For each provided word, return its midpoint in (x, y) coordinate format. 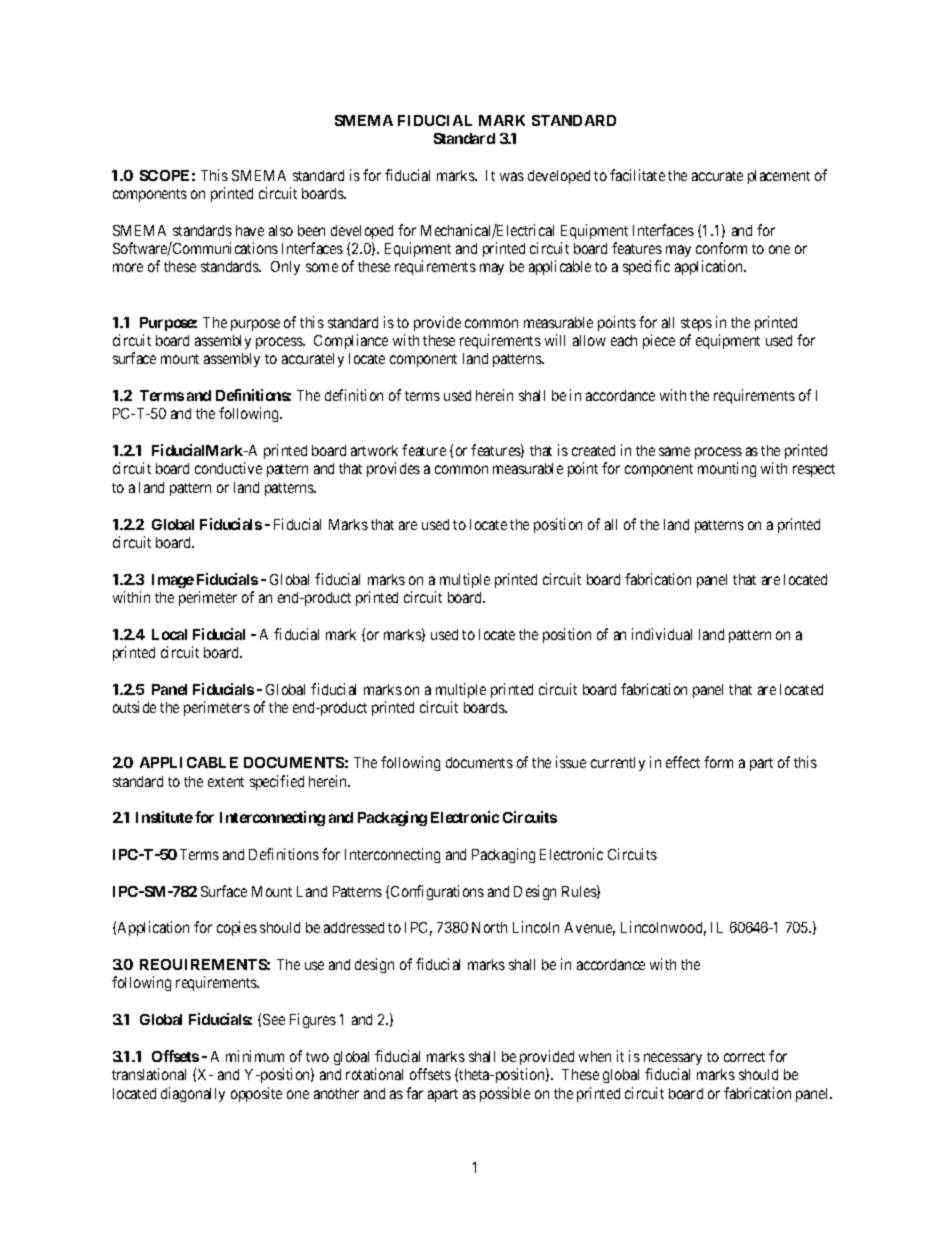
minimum (255, 1056)
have (250, 230)
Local (169, 634)
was (512, 176)
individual (662, 634)
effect (683, 762)
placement (779, 177)
